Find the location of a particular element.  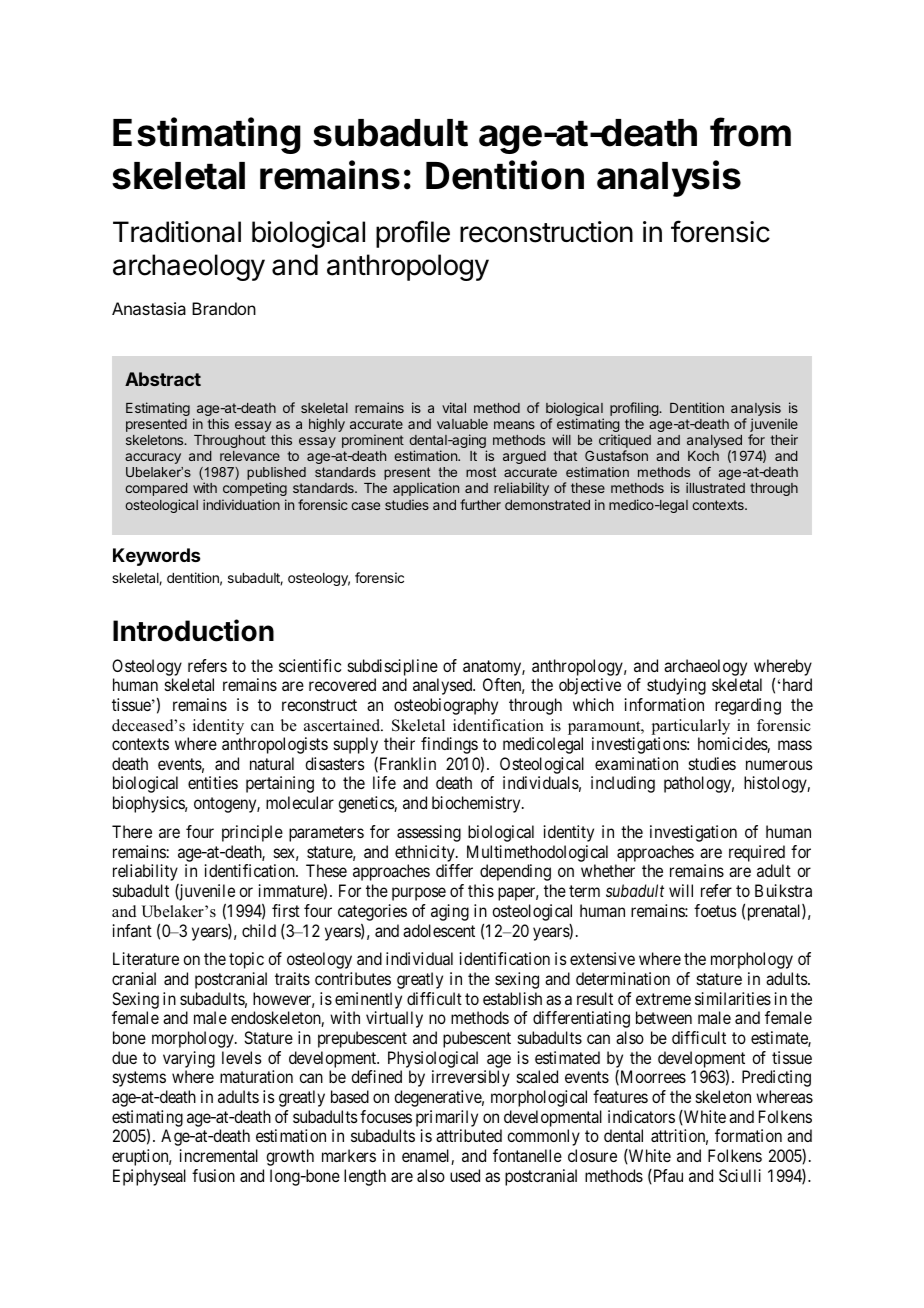

Traditional is located at coordinates (177, 232).
